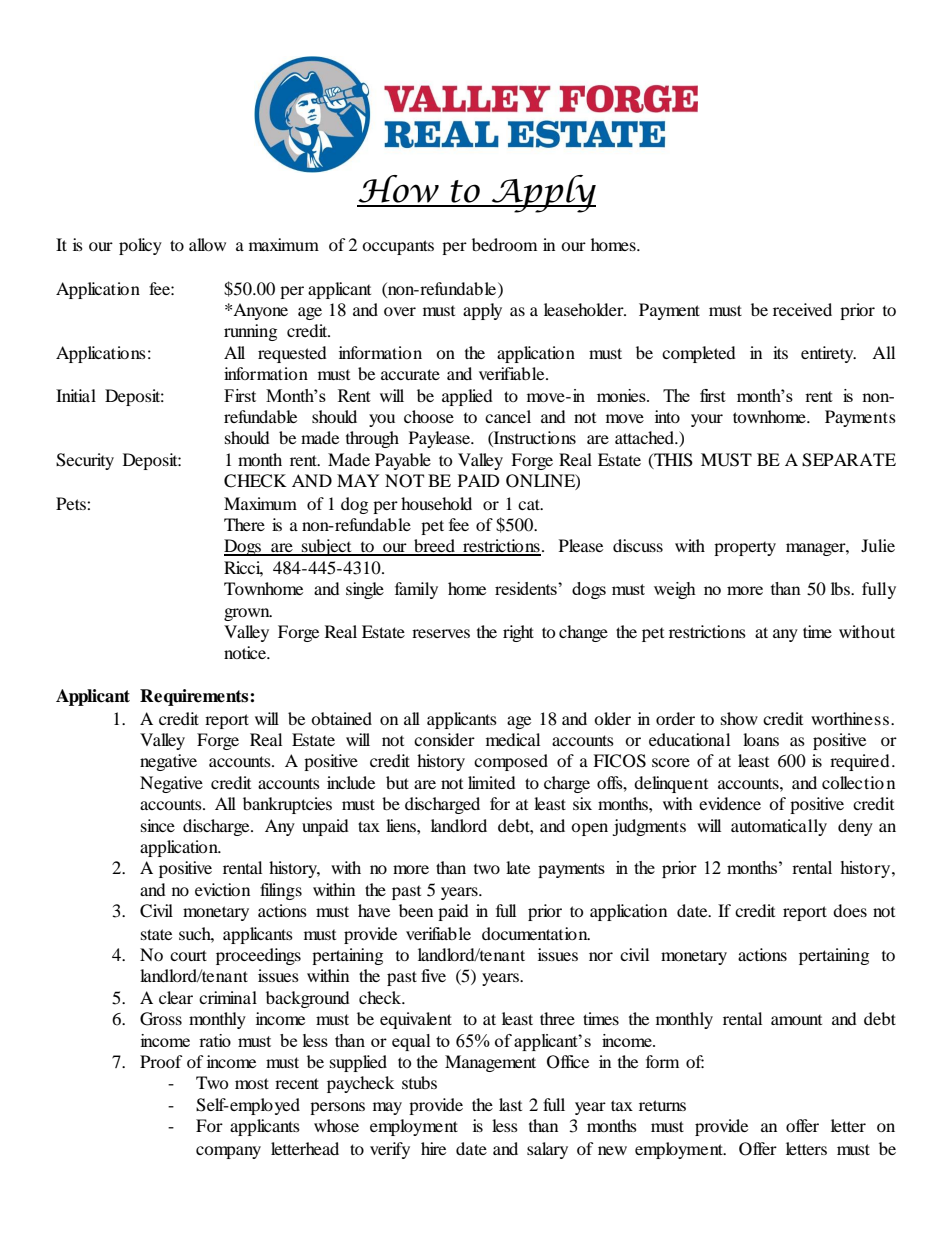  I want to click on since, so click(158, 825).
